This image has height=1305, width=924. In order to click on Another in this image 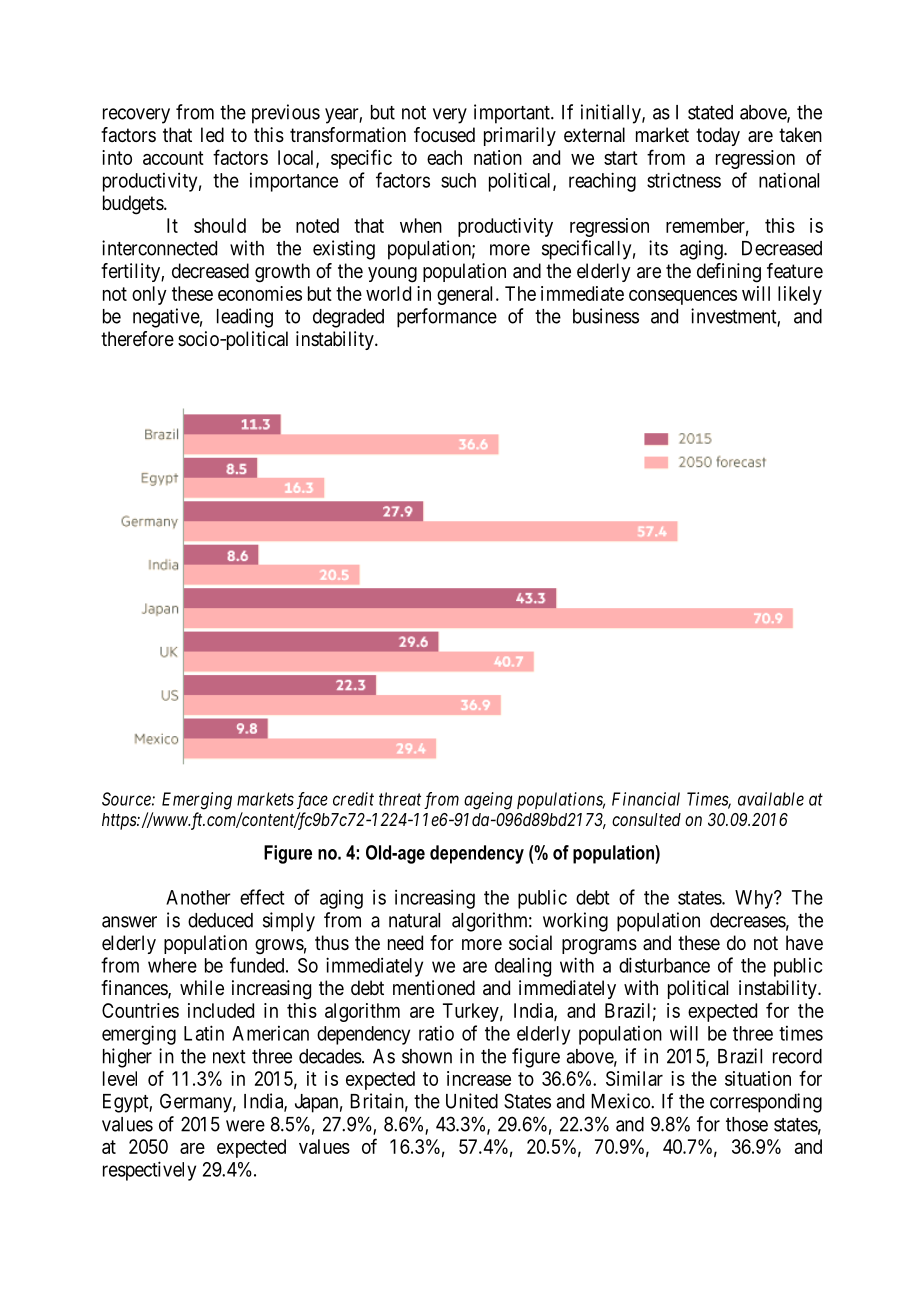, I will do `click(198, 897)`.
